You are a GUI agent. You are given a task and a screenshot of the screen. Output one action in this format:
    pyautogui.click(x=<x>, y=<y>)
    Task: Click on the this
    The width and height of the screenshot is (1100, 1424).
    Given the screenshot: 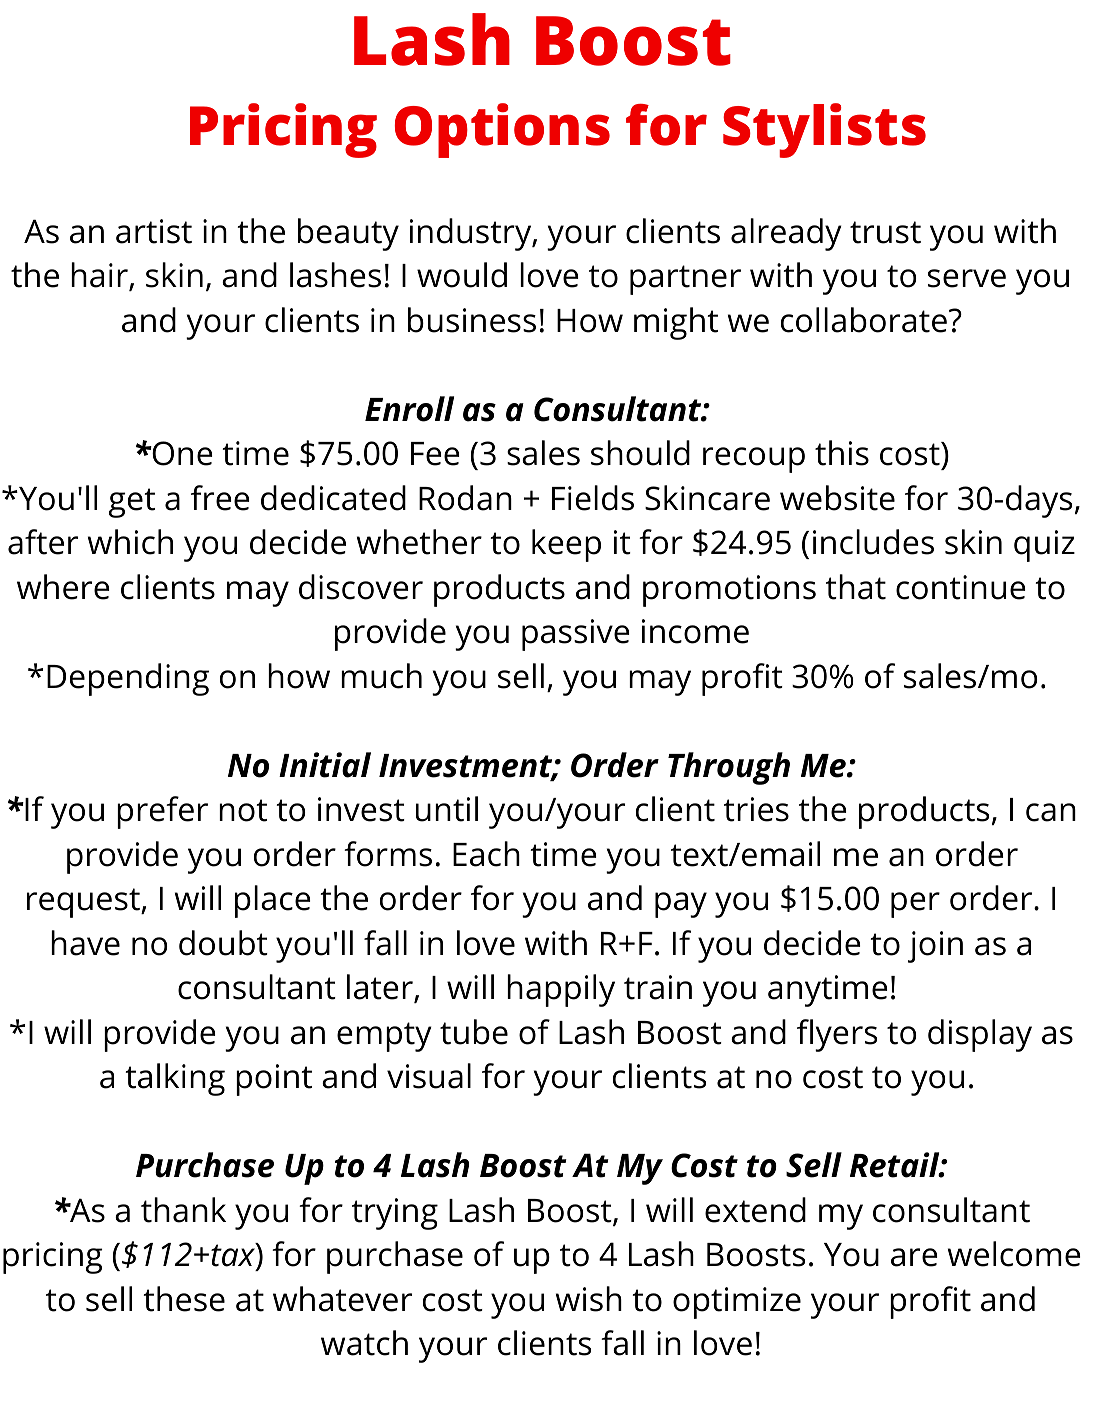 What is the action you would take?
    pyautogui.click(x=842, y=453)
